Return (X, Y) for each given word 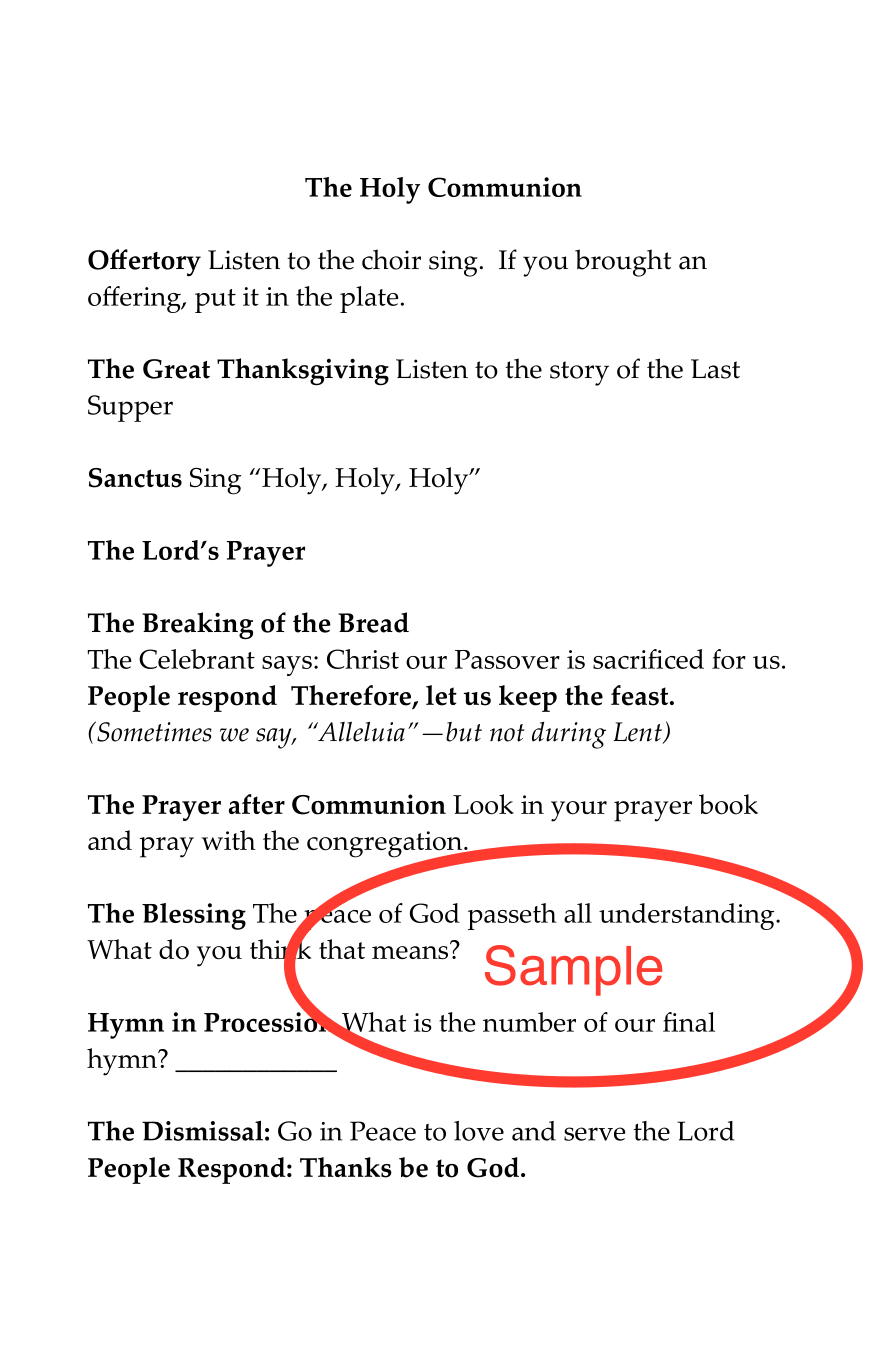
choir (391, 259)
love (479, 1131)
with (229, 840)
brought (623, 263)
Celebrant (197, 659)
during (569, 735)
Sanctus (135, 478)
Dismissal (202, 1130)
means (411, 951)
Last (715, 369)
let (441, 695)
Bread (373, 622)
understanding (688, 916)
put (215, 301)
